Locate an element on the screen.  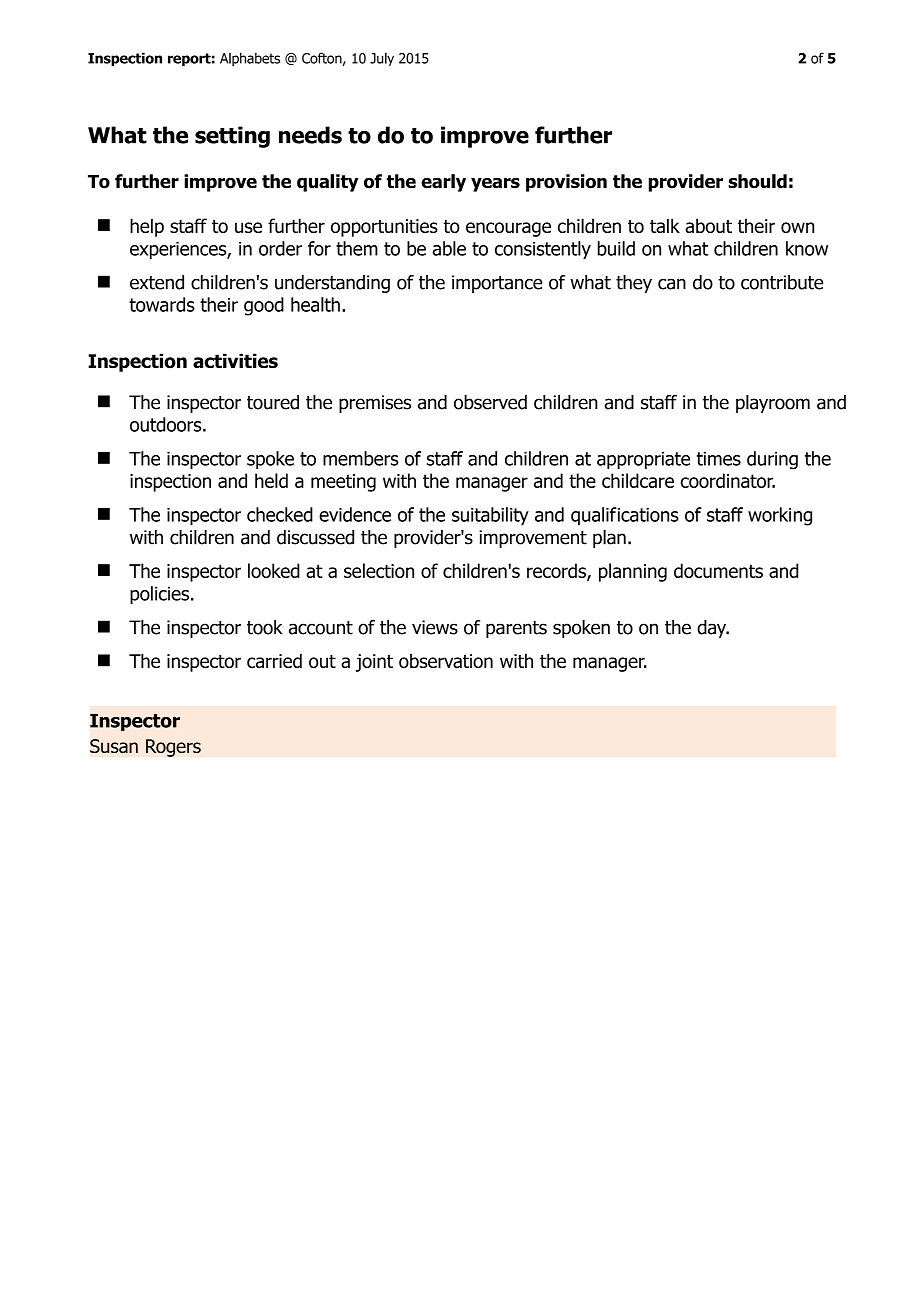
playroom is located at coordinates (773, 404).
